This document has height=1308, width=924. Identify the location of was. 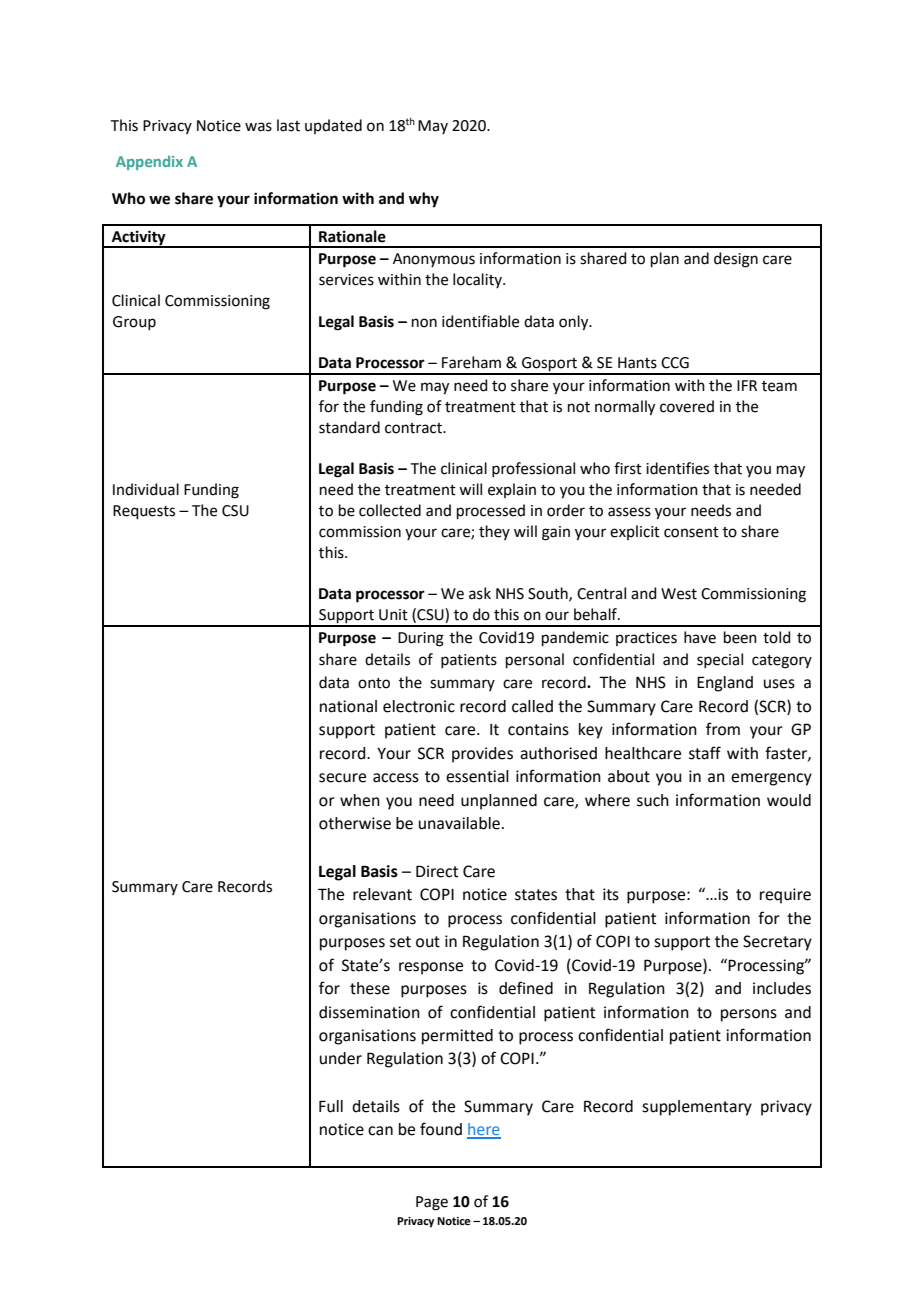
(258, 127).
